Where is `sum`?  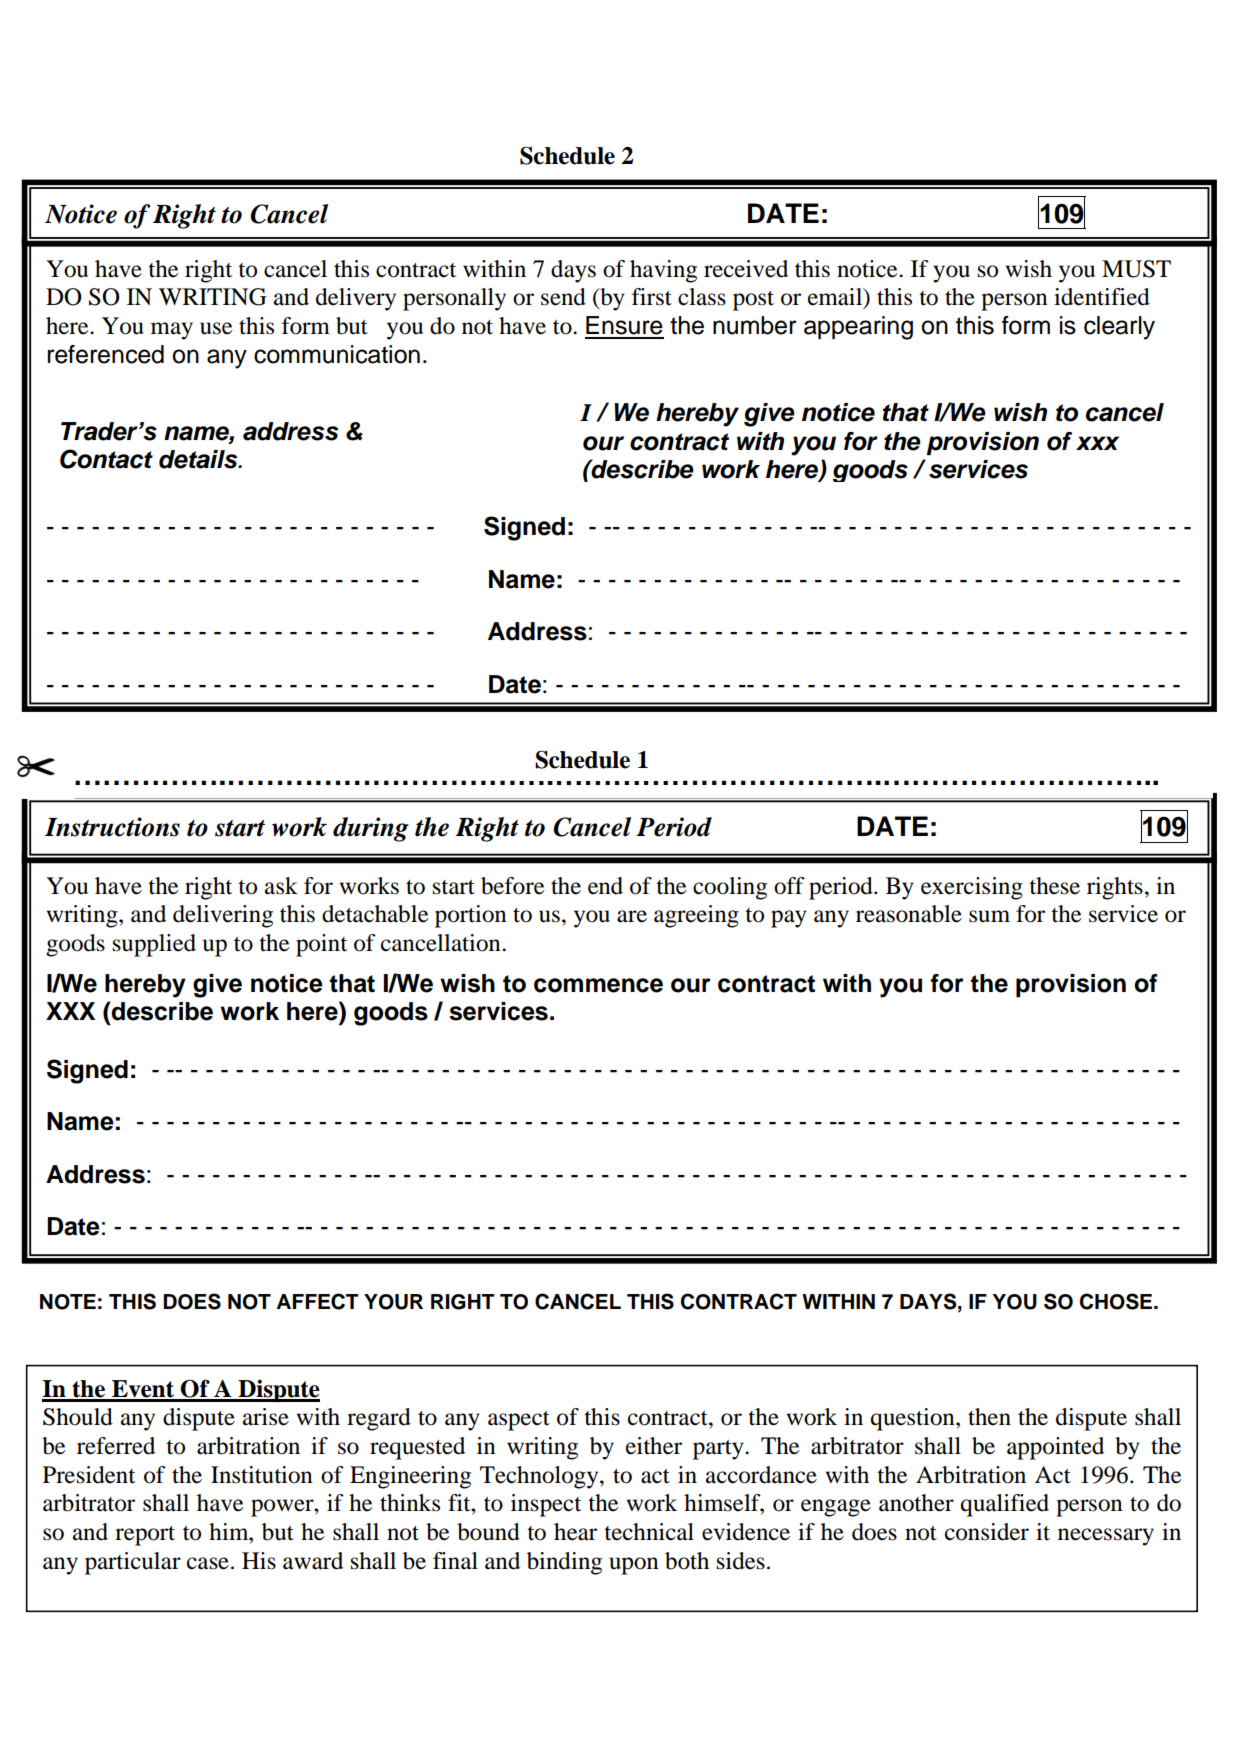 sum is located at coordinates (989, 916).
